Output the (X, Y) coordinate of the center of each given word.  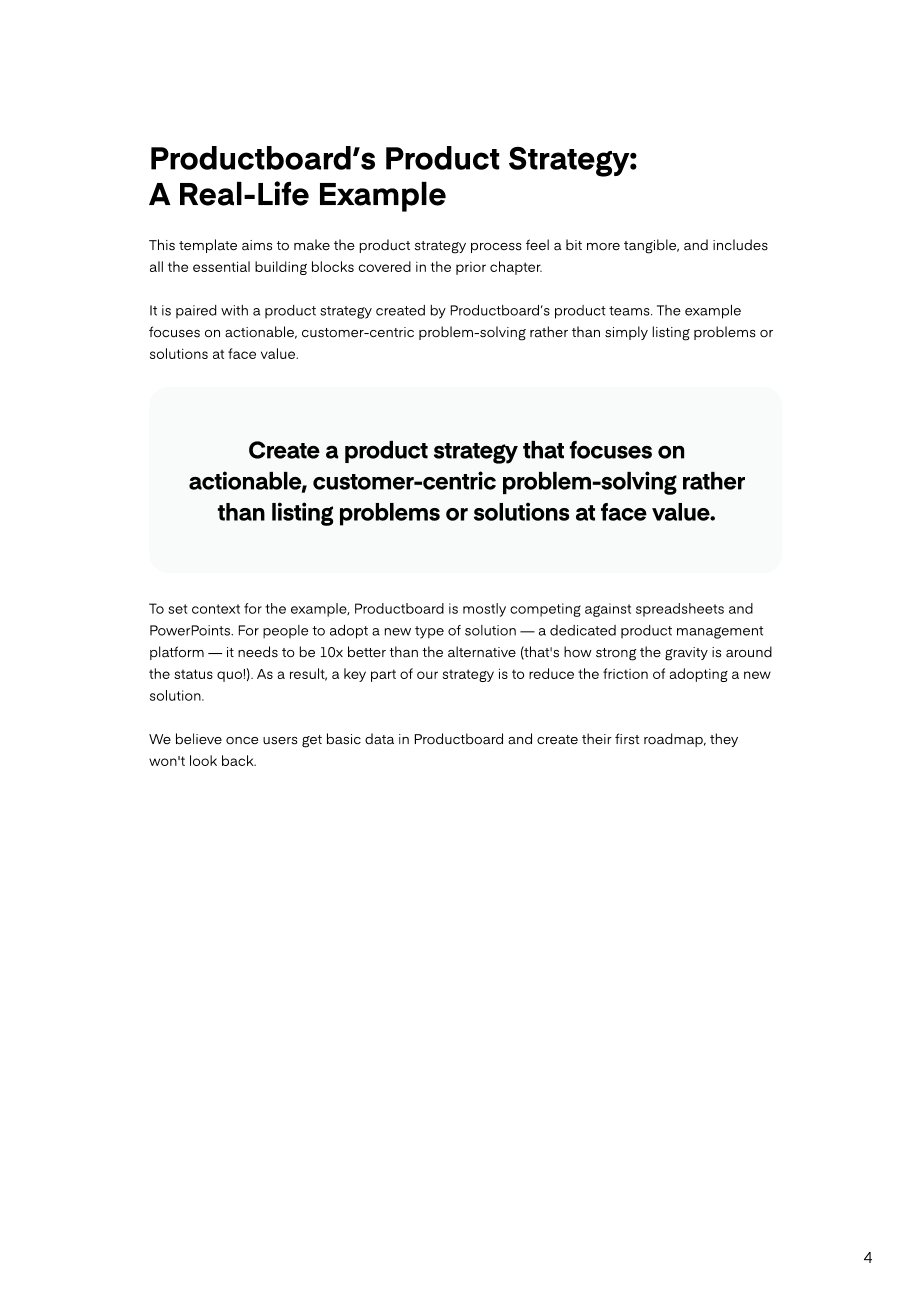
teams (630, 311)
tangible (651, 246)
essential (221, 266)
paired (196, 311)
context (216, 609)
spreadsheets (680, 610)
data (379, 739)
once (242, 741)
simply (626, 333)
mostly (484, 610)
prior (471, 268)
